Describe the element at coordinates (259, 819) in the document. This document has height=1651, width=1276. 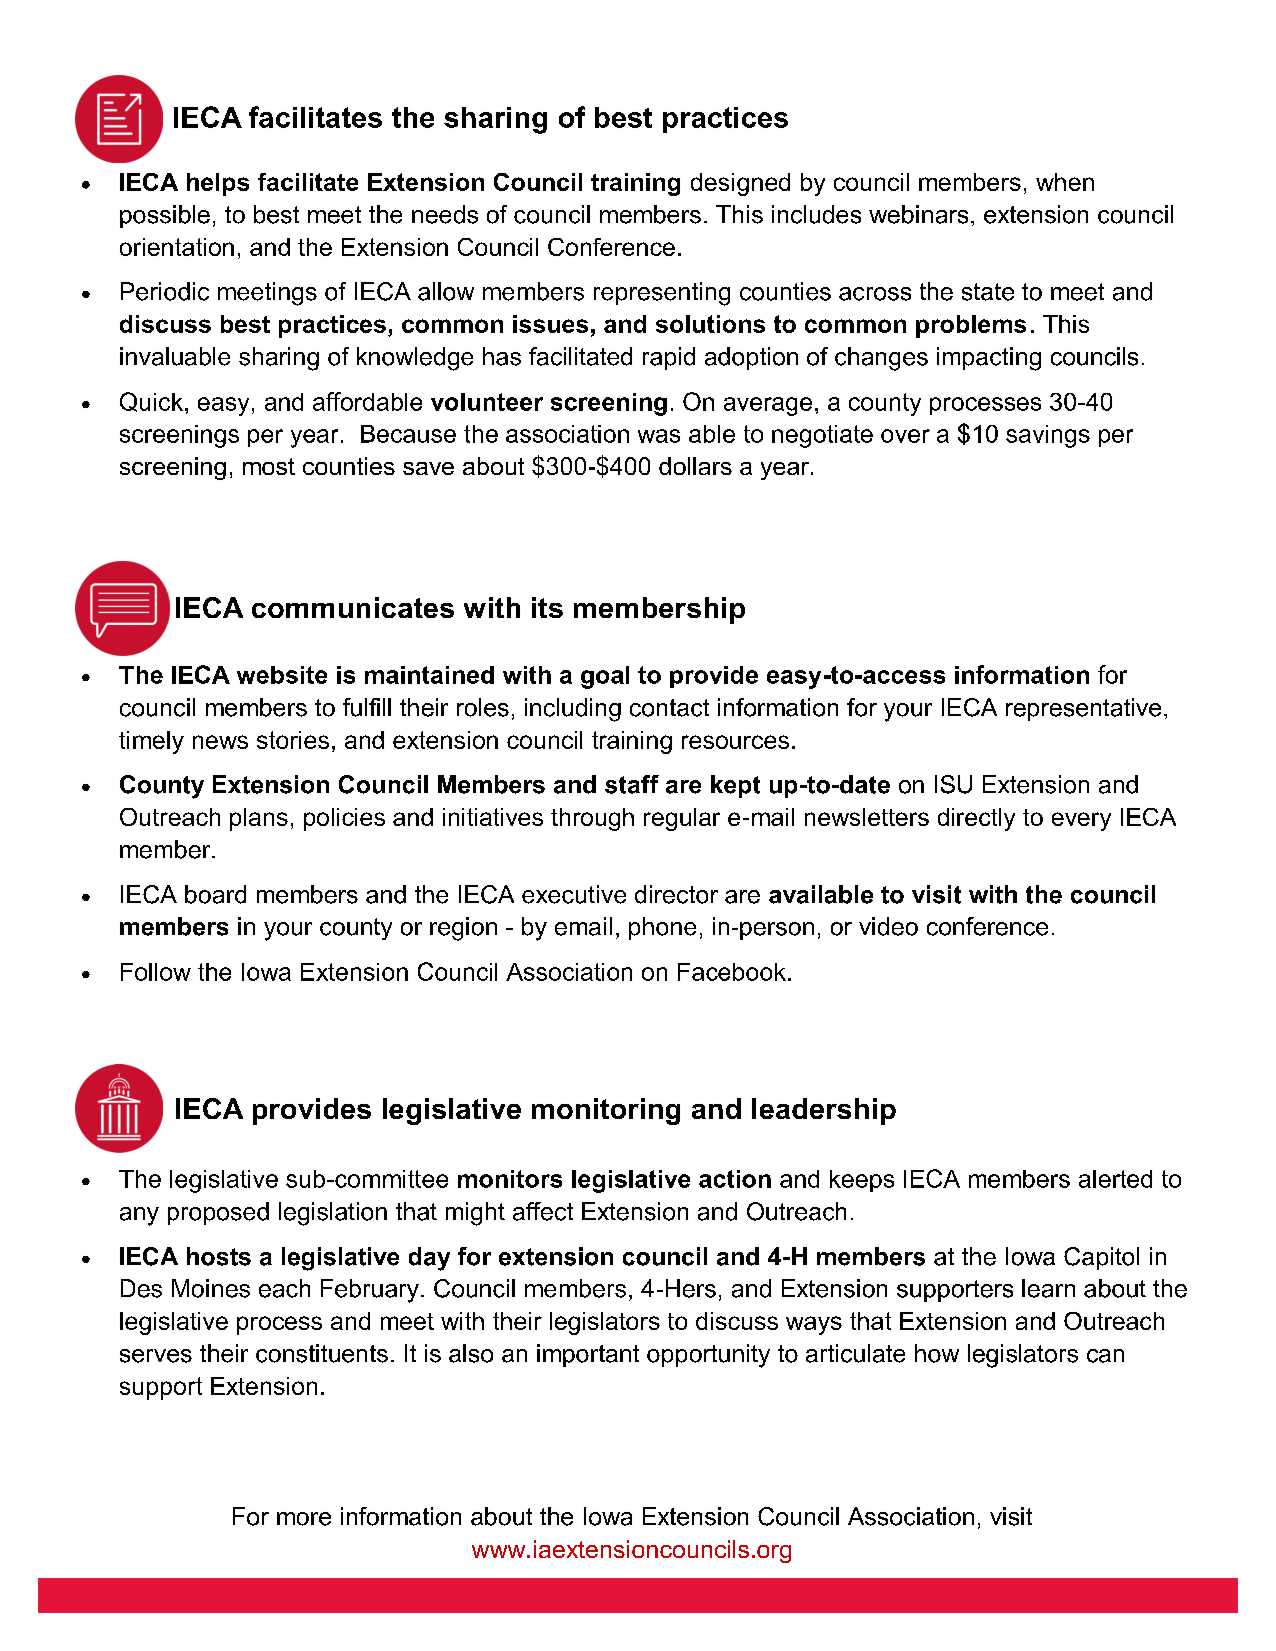
I see `plans` at that location.
